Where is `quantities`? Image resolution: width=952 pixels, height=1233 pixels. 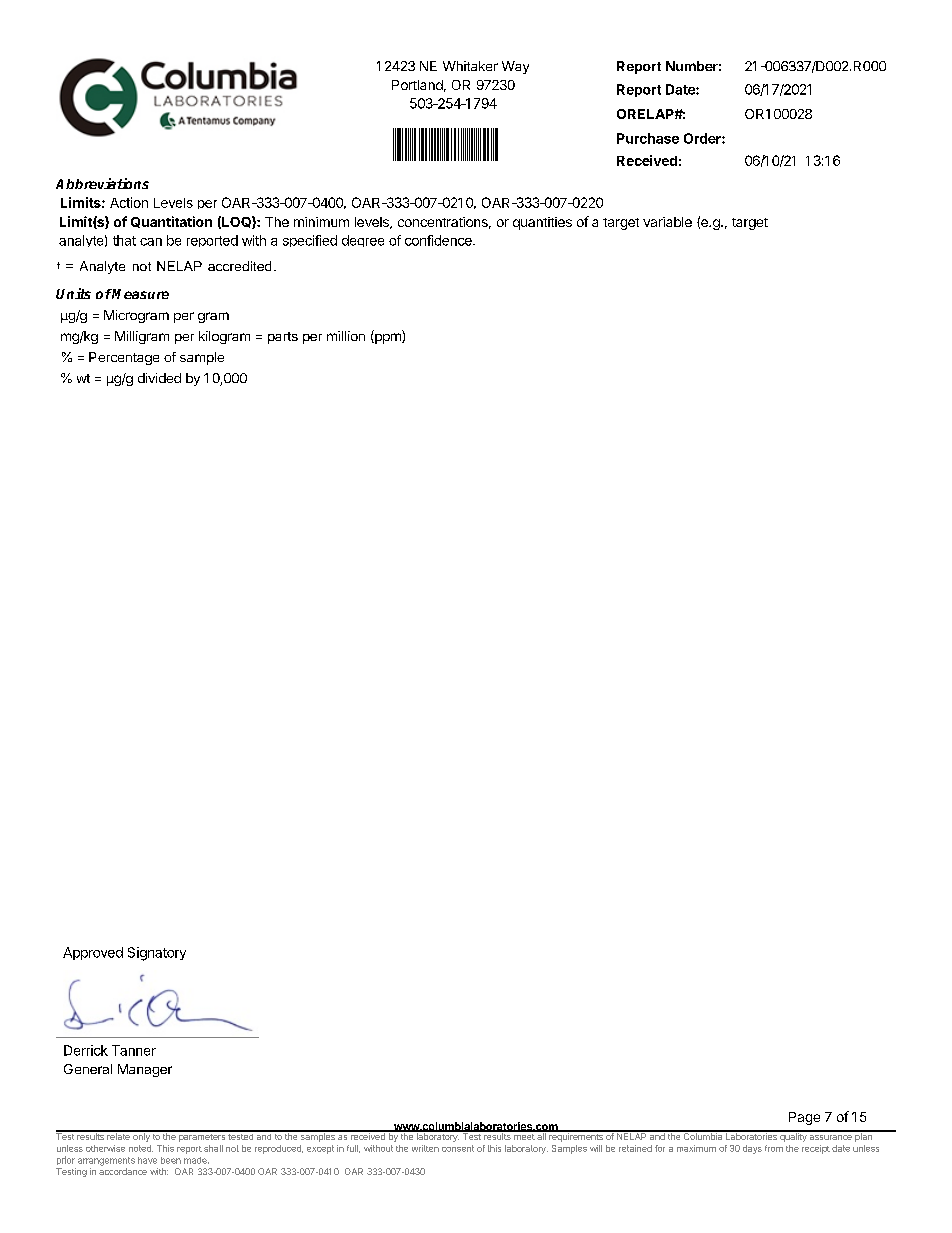
quantities is located at coordinates (542, 223).
